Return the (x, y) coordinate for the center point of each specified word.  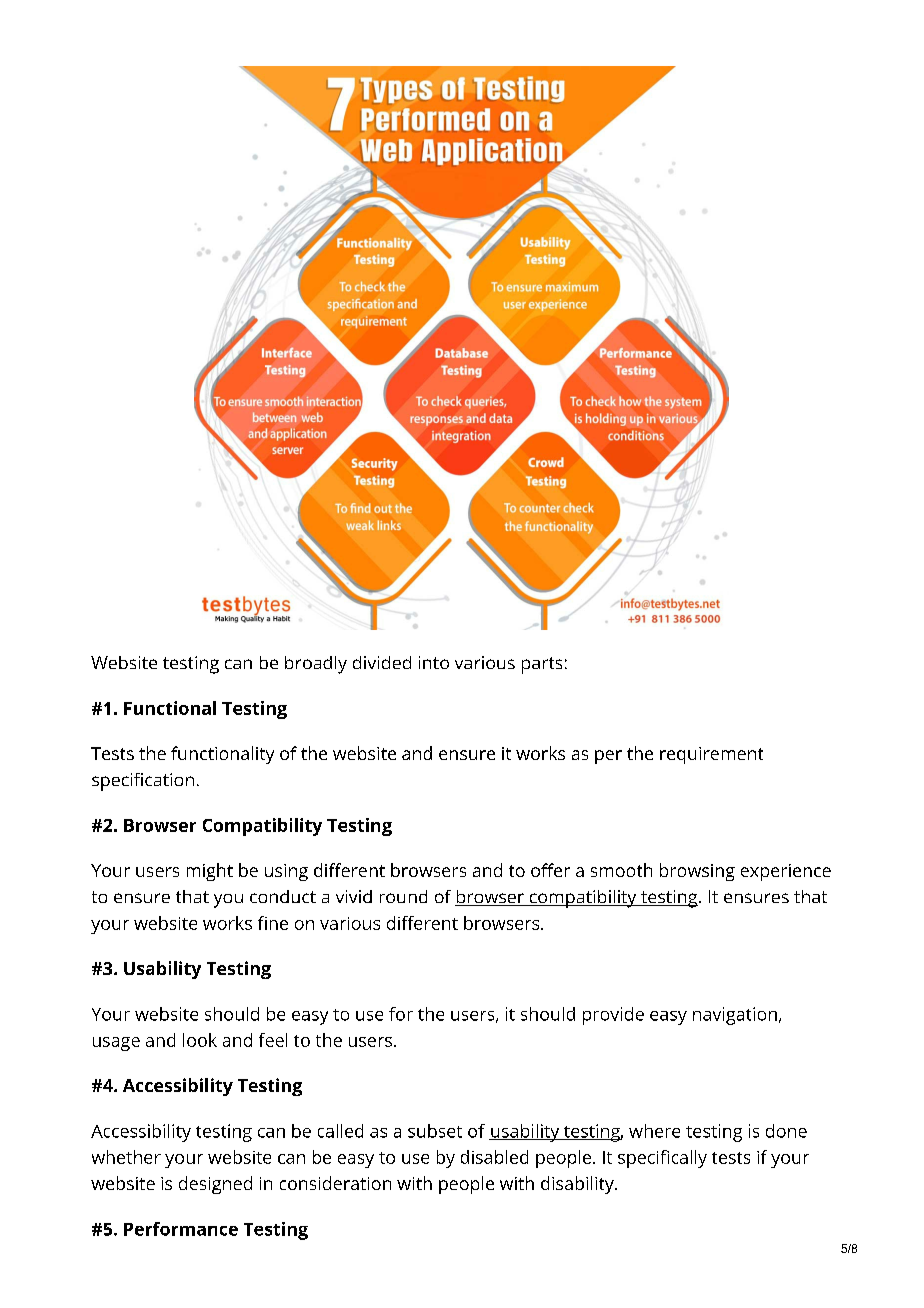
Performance (181, 1229)
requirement (711, 755)
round (403, 896)
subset (435, 1131)
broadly (316, 665)
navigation (735, 1016)
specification (143, 782)
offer (550, 870)
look (200, 1040)
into (434, 662)
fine (273, 923)
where (654, 1131)
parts (542, 665)
